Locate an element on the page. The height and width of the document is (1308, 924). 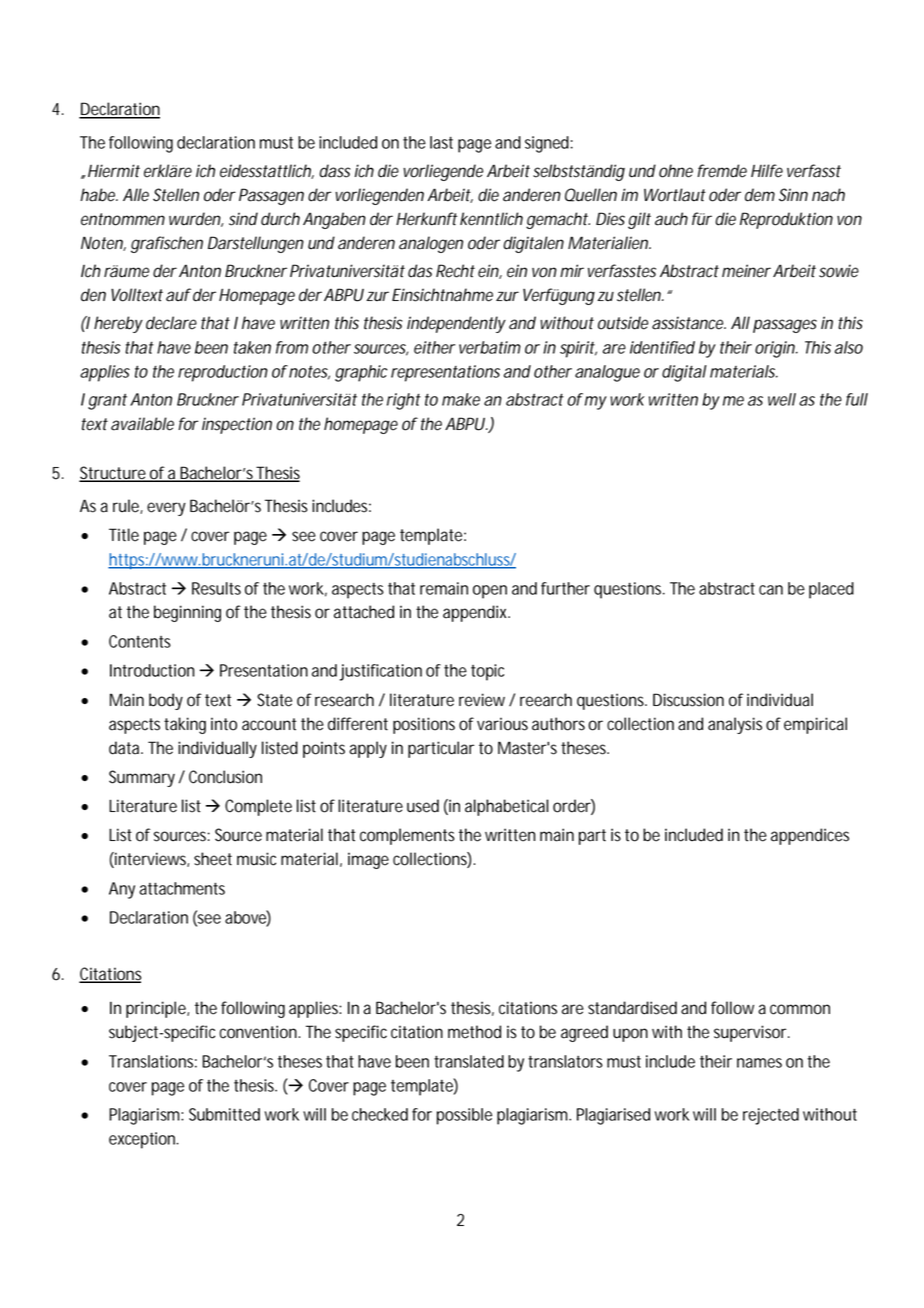
Submitted is located at coordinates (224, 1114).
